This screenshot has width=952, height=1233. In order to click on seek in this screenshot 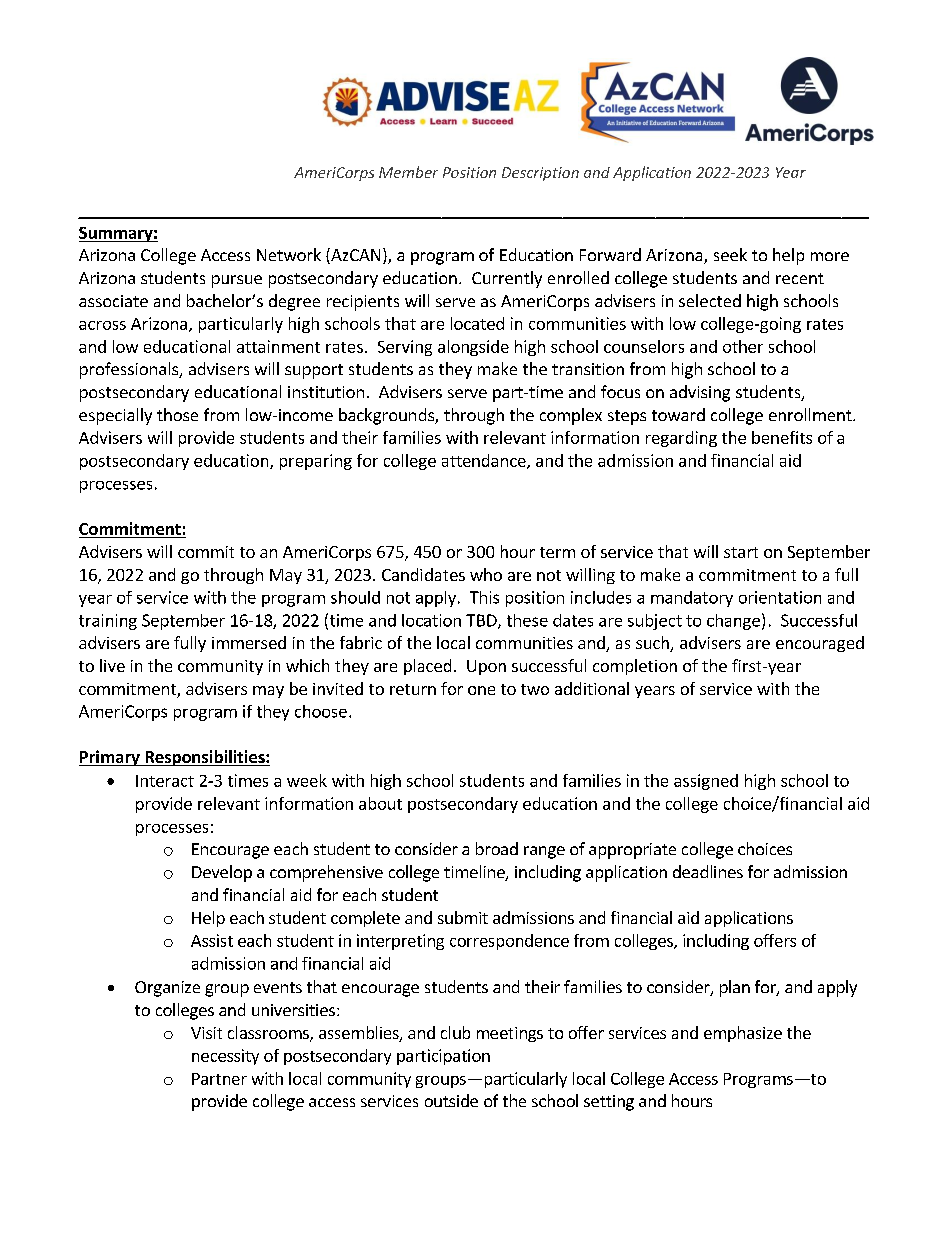, I will do `click(730, 254)`.
